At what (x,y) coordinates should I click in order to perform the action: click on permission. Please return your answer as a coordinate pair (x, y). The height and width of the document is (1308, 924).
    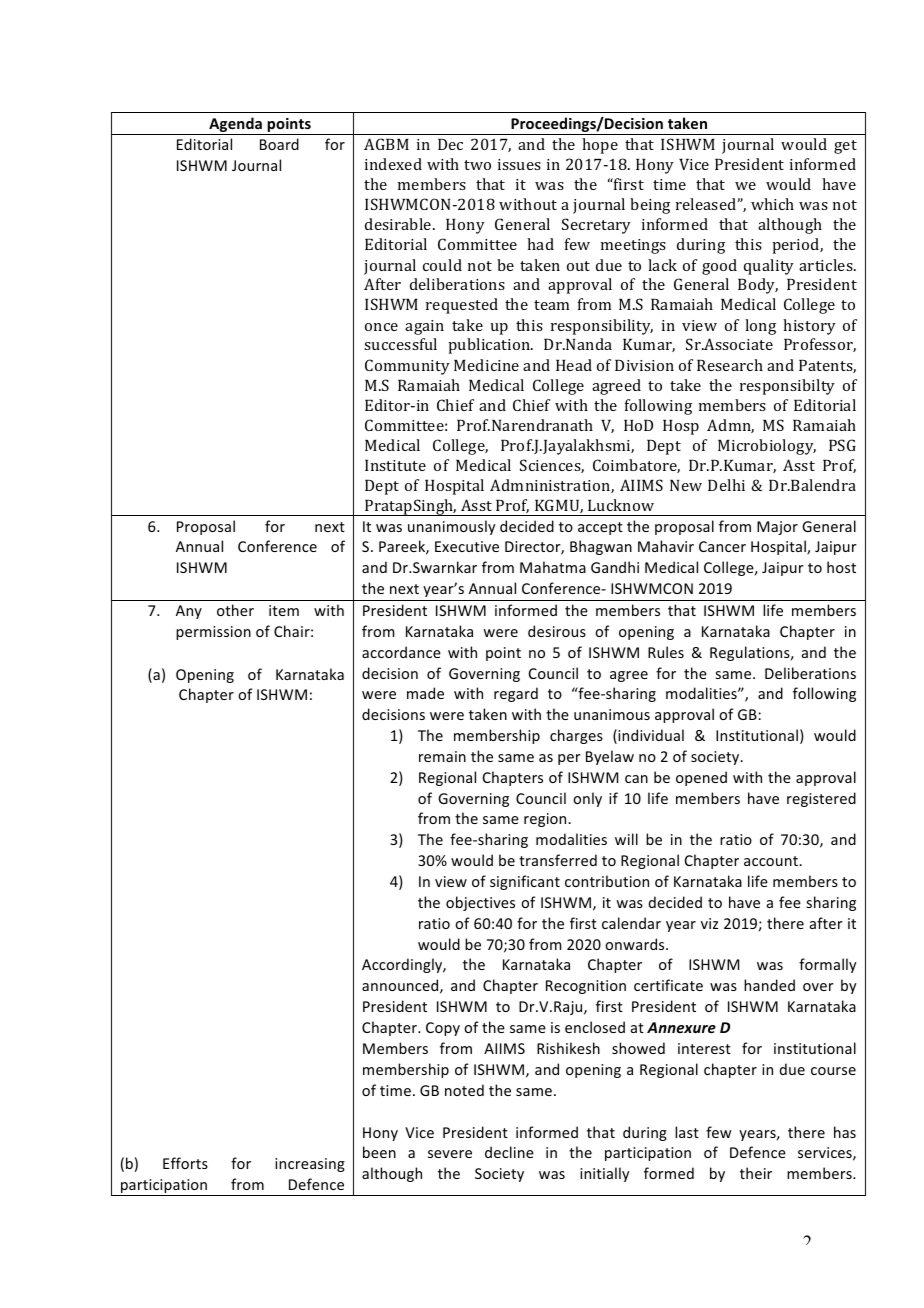
    Looking at the image, I should click on (213, 633).
